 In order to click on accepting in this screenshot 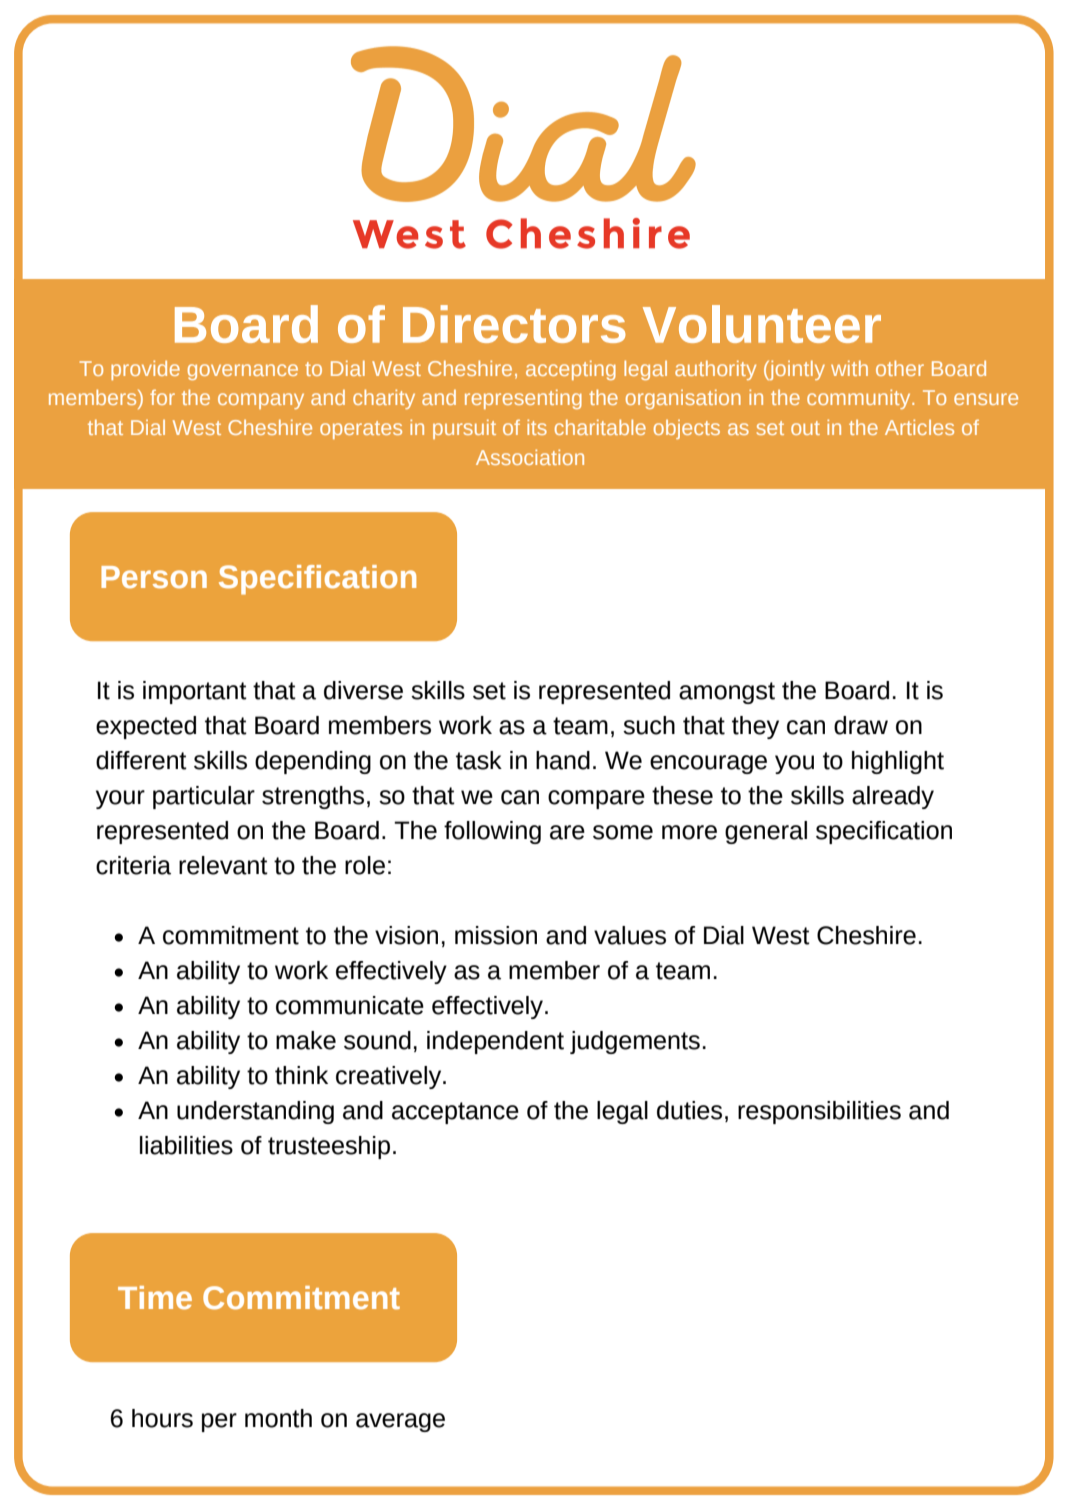, I will do `click(571, 370)`.
